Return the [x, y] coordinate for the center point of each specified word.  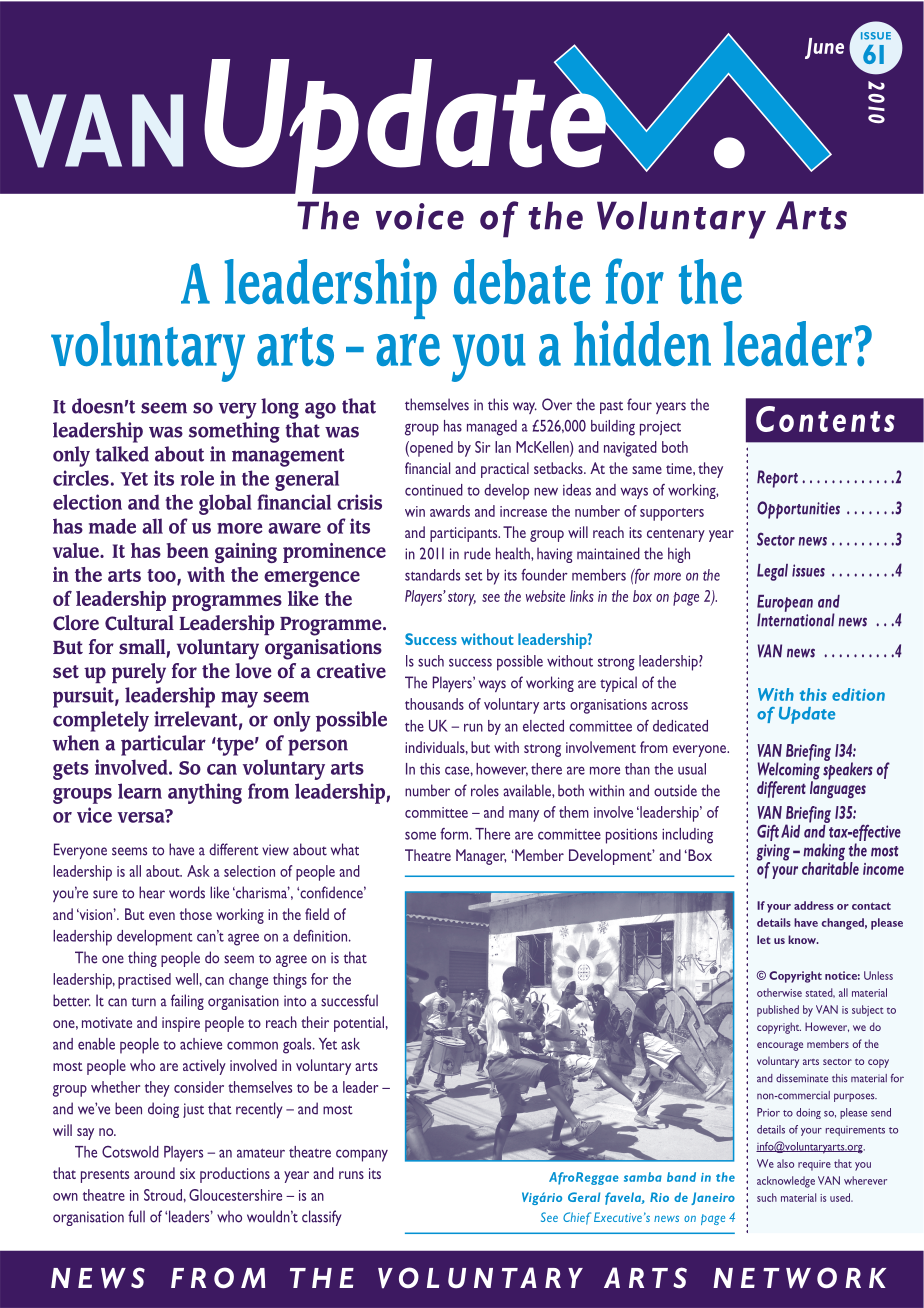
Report [777, 479]
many [524, 816]
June [824, 48]
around [154, 1173]
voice [420, 216]
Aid [790, 831]
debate [522, 281]
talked [122, 454]
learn [140, 791]
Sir [482, 447]
